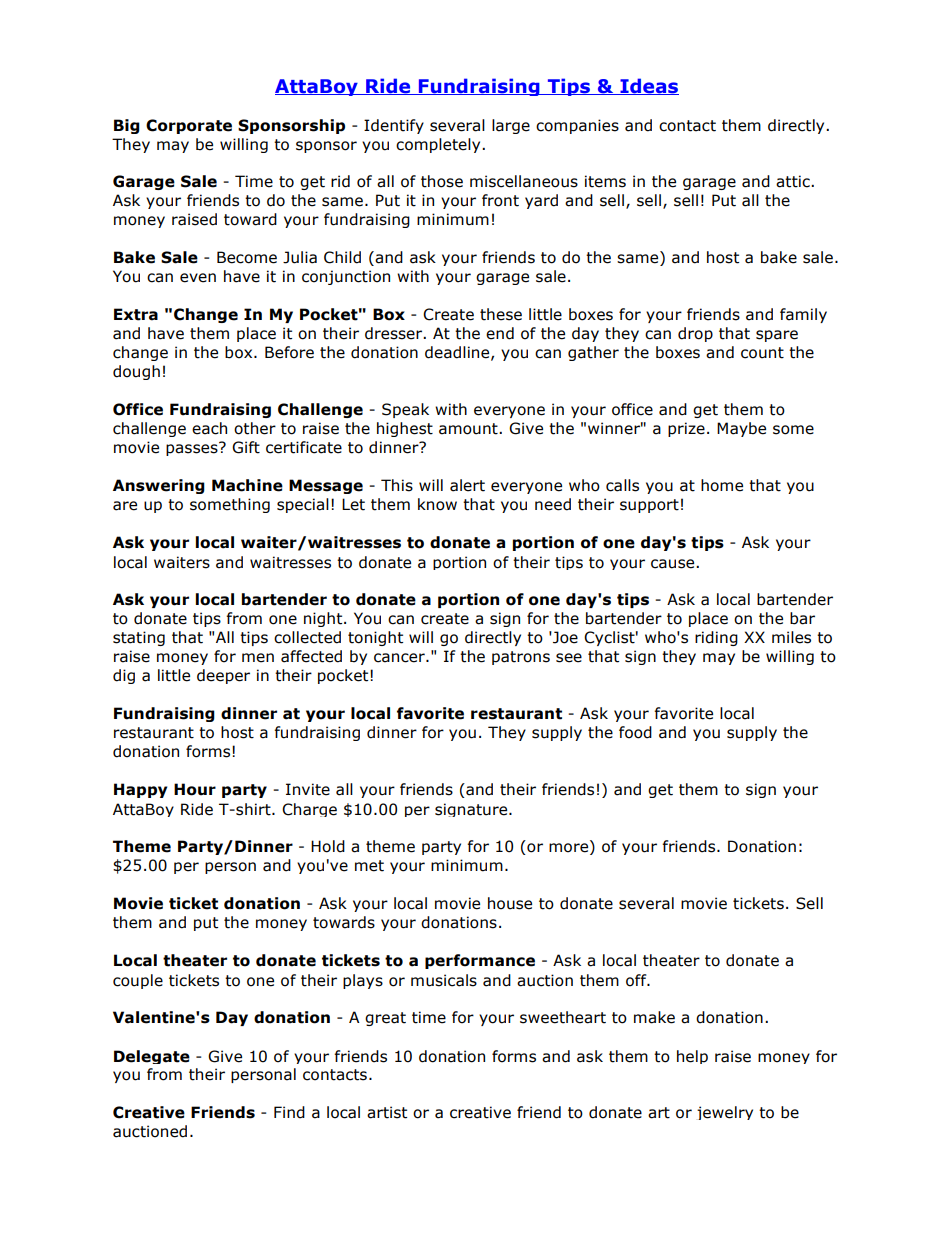  I want to click on artist, so click(387, 1112).
